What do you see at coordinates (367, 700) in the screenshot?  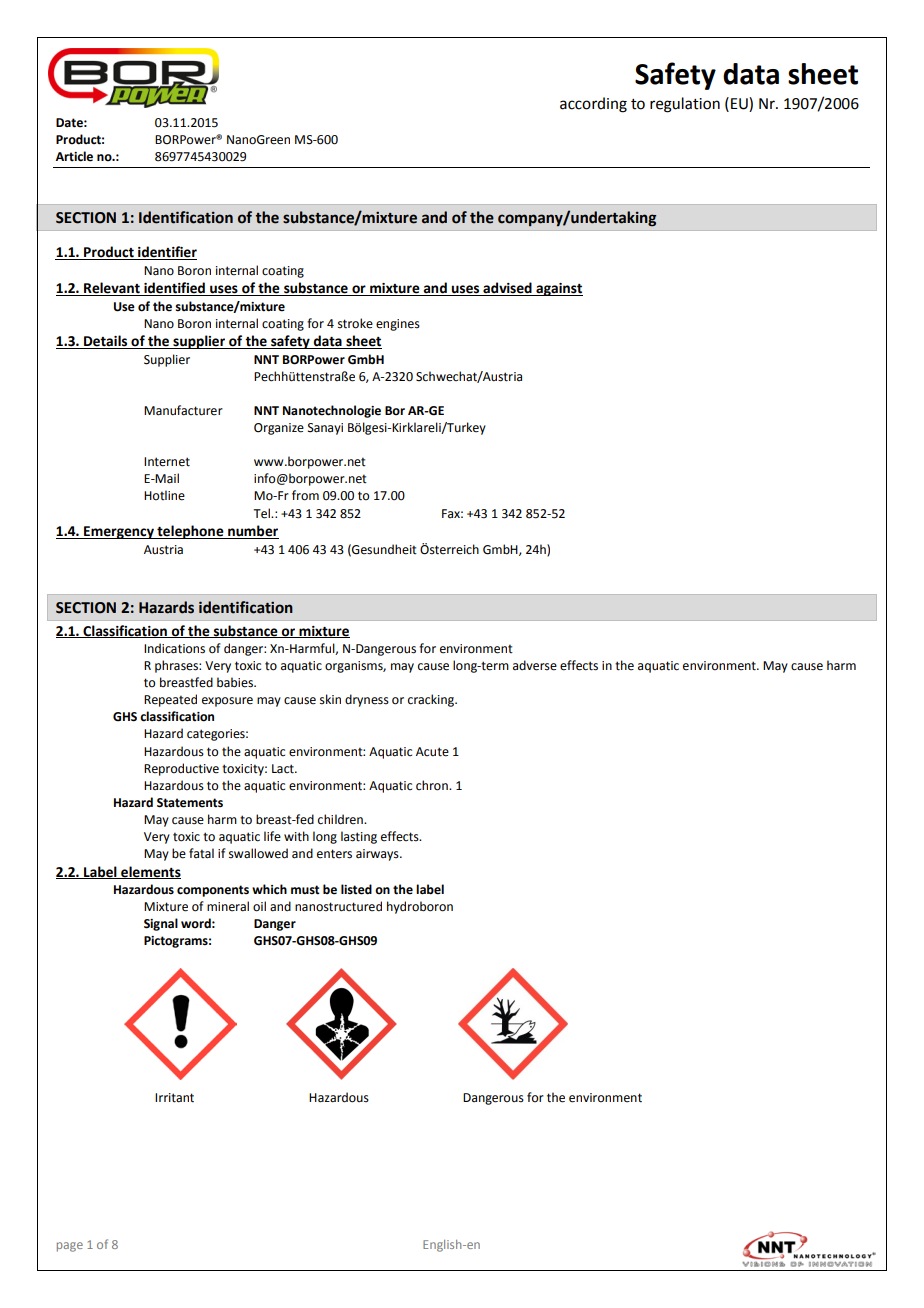 I see `dryness` at bounding box center [367, 700].
